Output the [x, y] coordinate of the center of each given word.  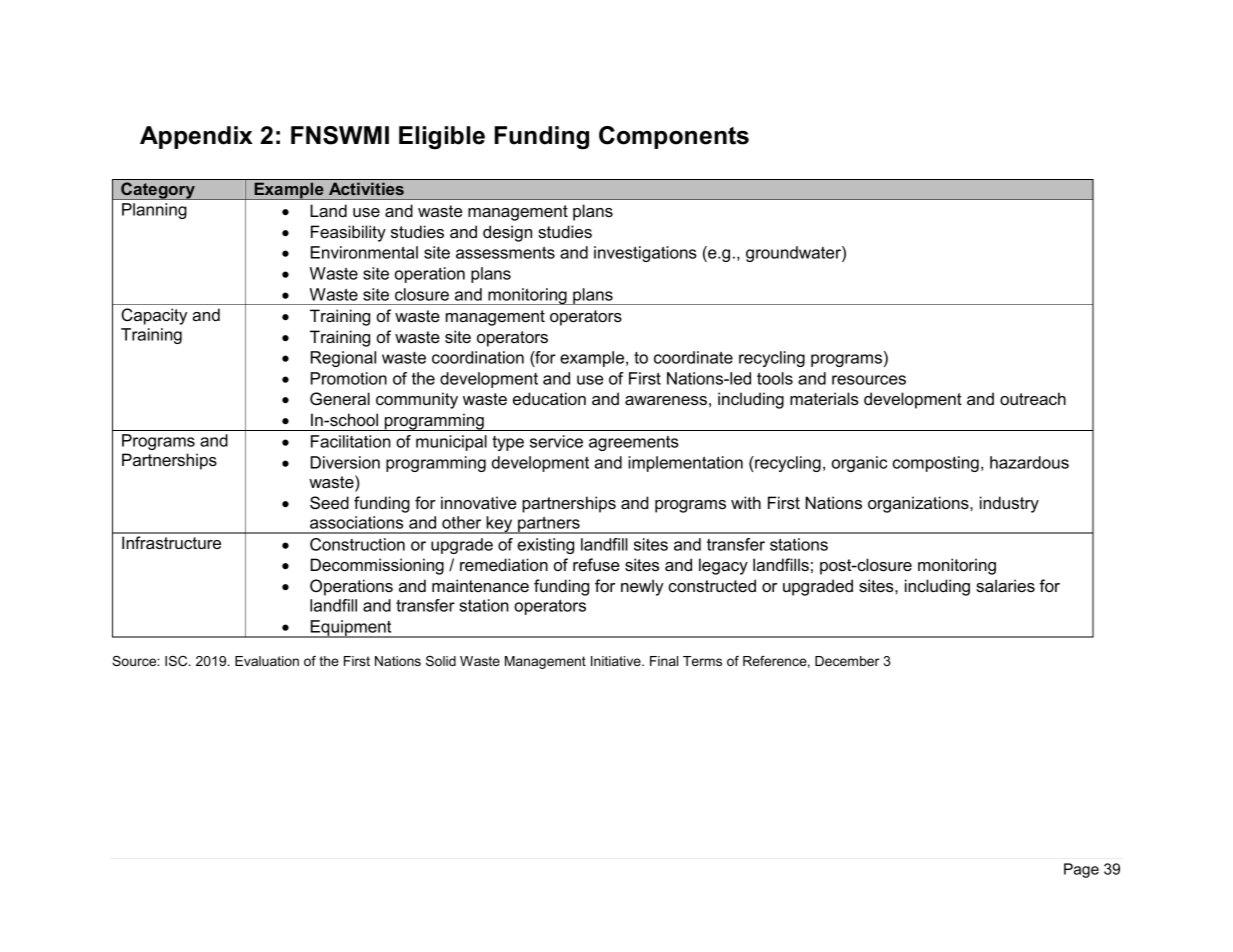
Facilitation [351, 441]
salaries [1005, 585]
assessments [505, 252]
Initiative [617, 661]
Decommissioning [377, 566]
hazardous [1029, 462]
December [847, 661]
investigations [645, 254]
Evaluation [267, 661]
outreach [1033, 398]
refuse [596, 564]
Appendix [196, 137]
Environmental [364, 252]
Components [674, 137]
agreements [634, 443]
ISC [177, 661]
